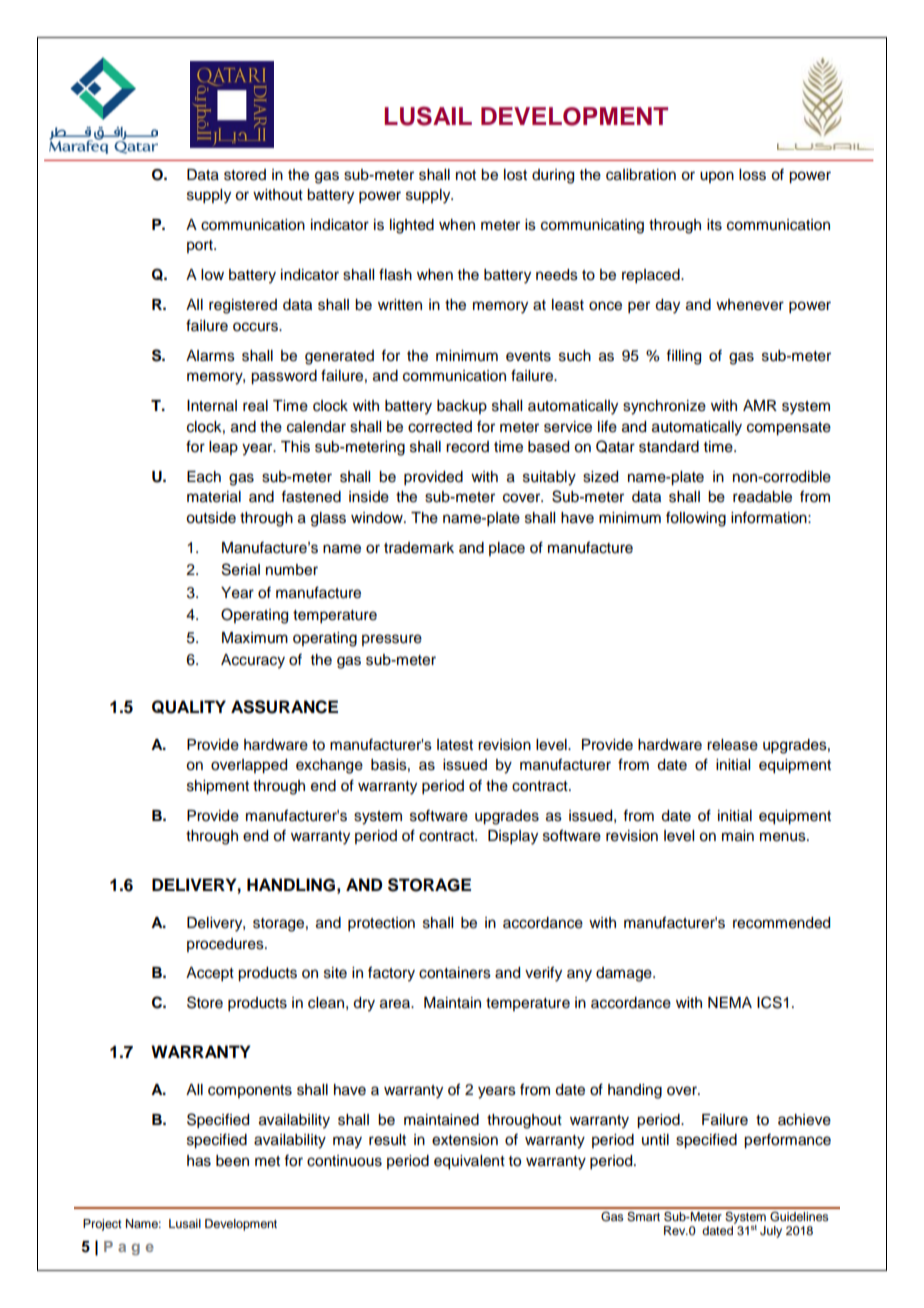  What do you see at coordinates (730, 1002) in the image?
I see `NEMA` at bounding box center [730, 1002].
